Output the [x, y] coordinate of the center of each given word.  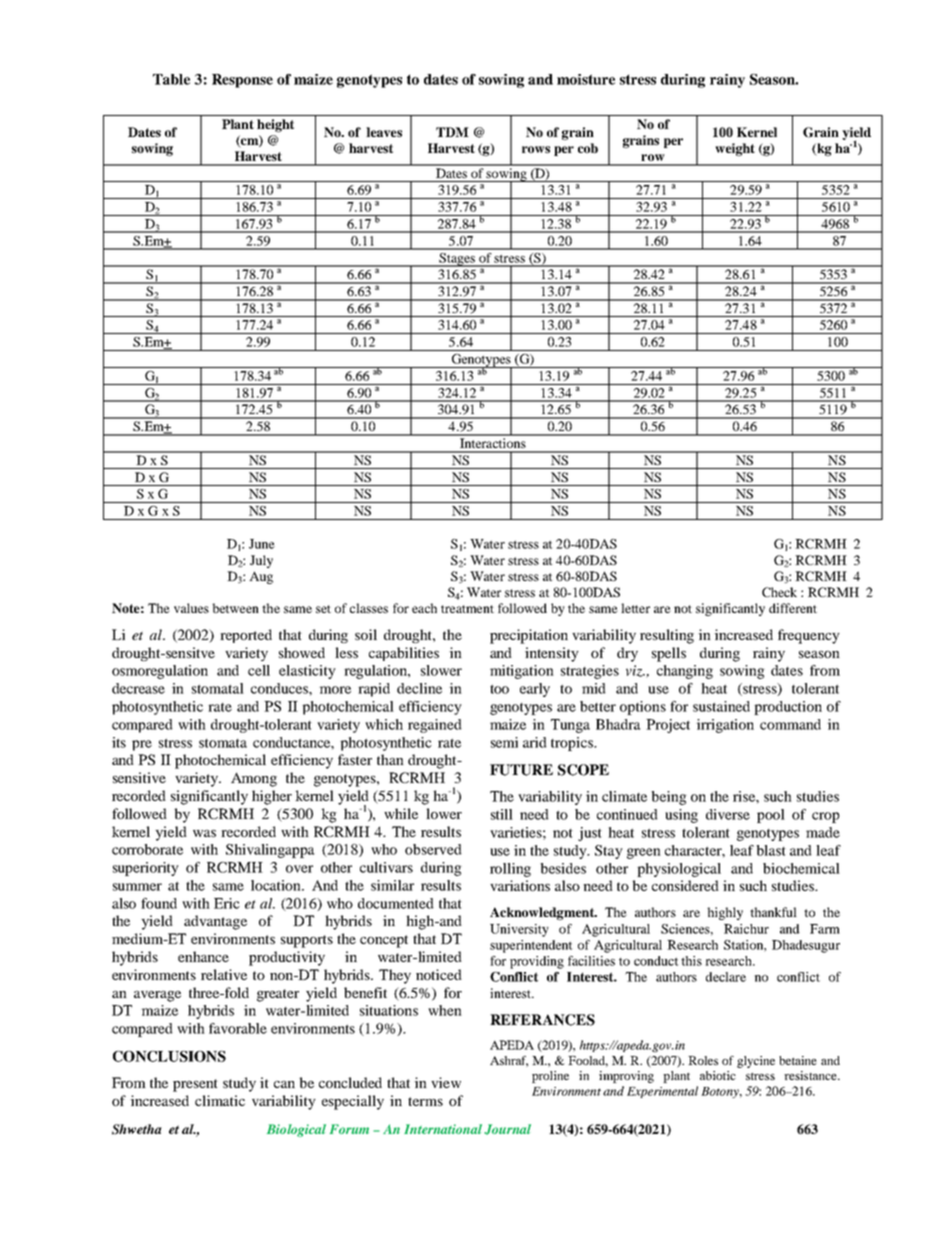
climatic [220, 1100]
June [262, 544]
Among [254, 779]
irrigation [725, 726]
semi [504, 742]
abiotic [718, 1075]
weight [735, 149]
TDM [452, 132]
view [446, 1082]
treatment [467, 609]
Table [171, 79]
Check [779, 592]
